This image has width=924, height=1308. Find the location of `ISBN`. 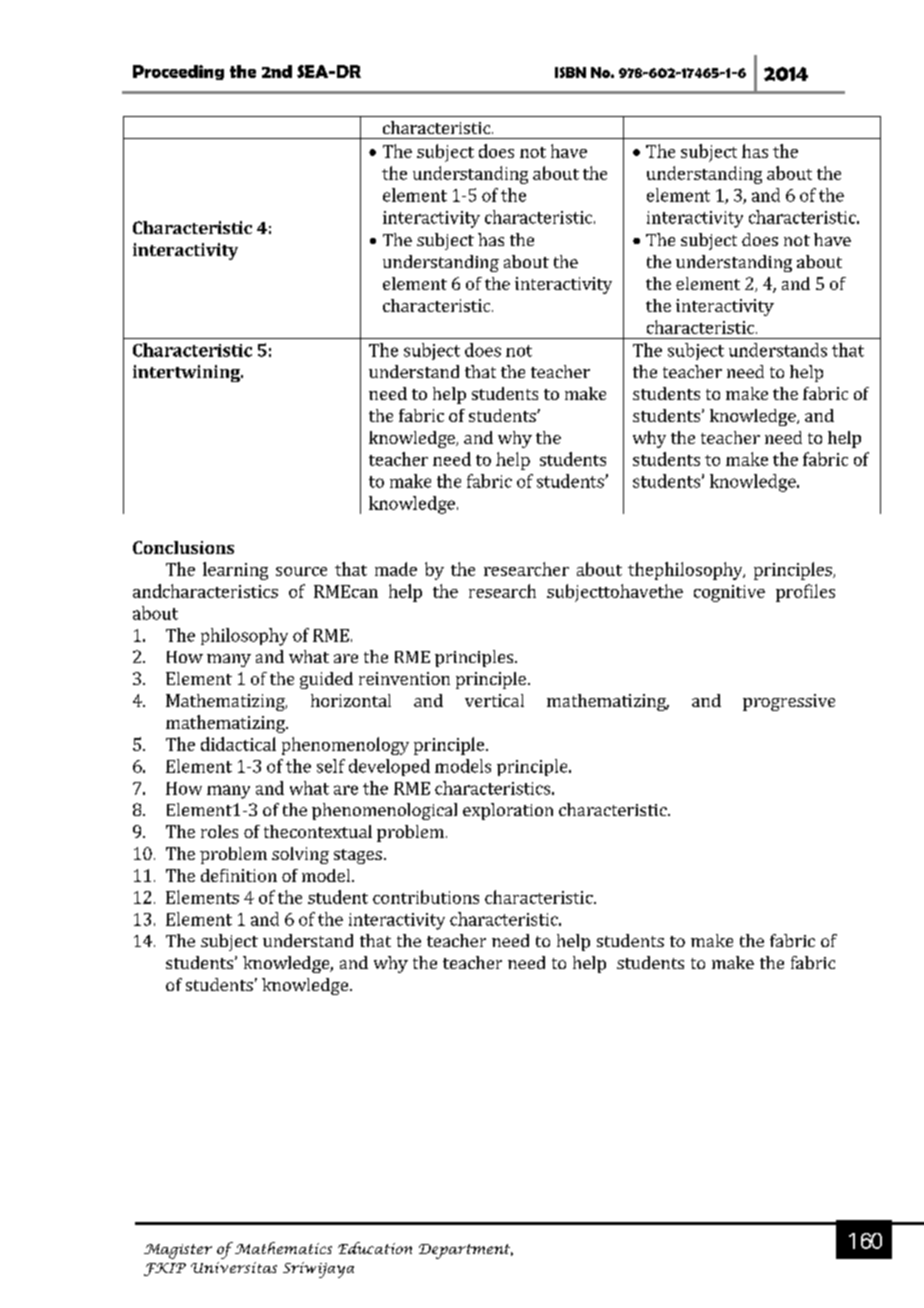

ISBN is located at coordinates (570, 72).
